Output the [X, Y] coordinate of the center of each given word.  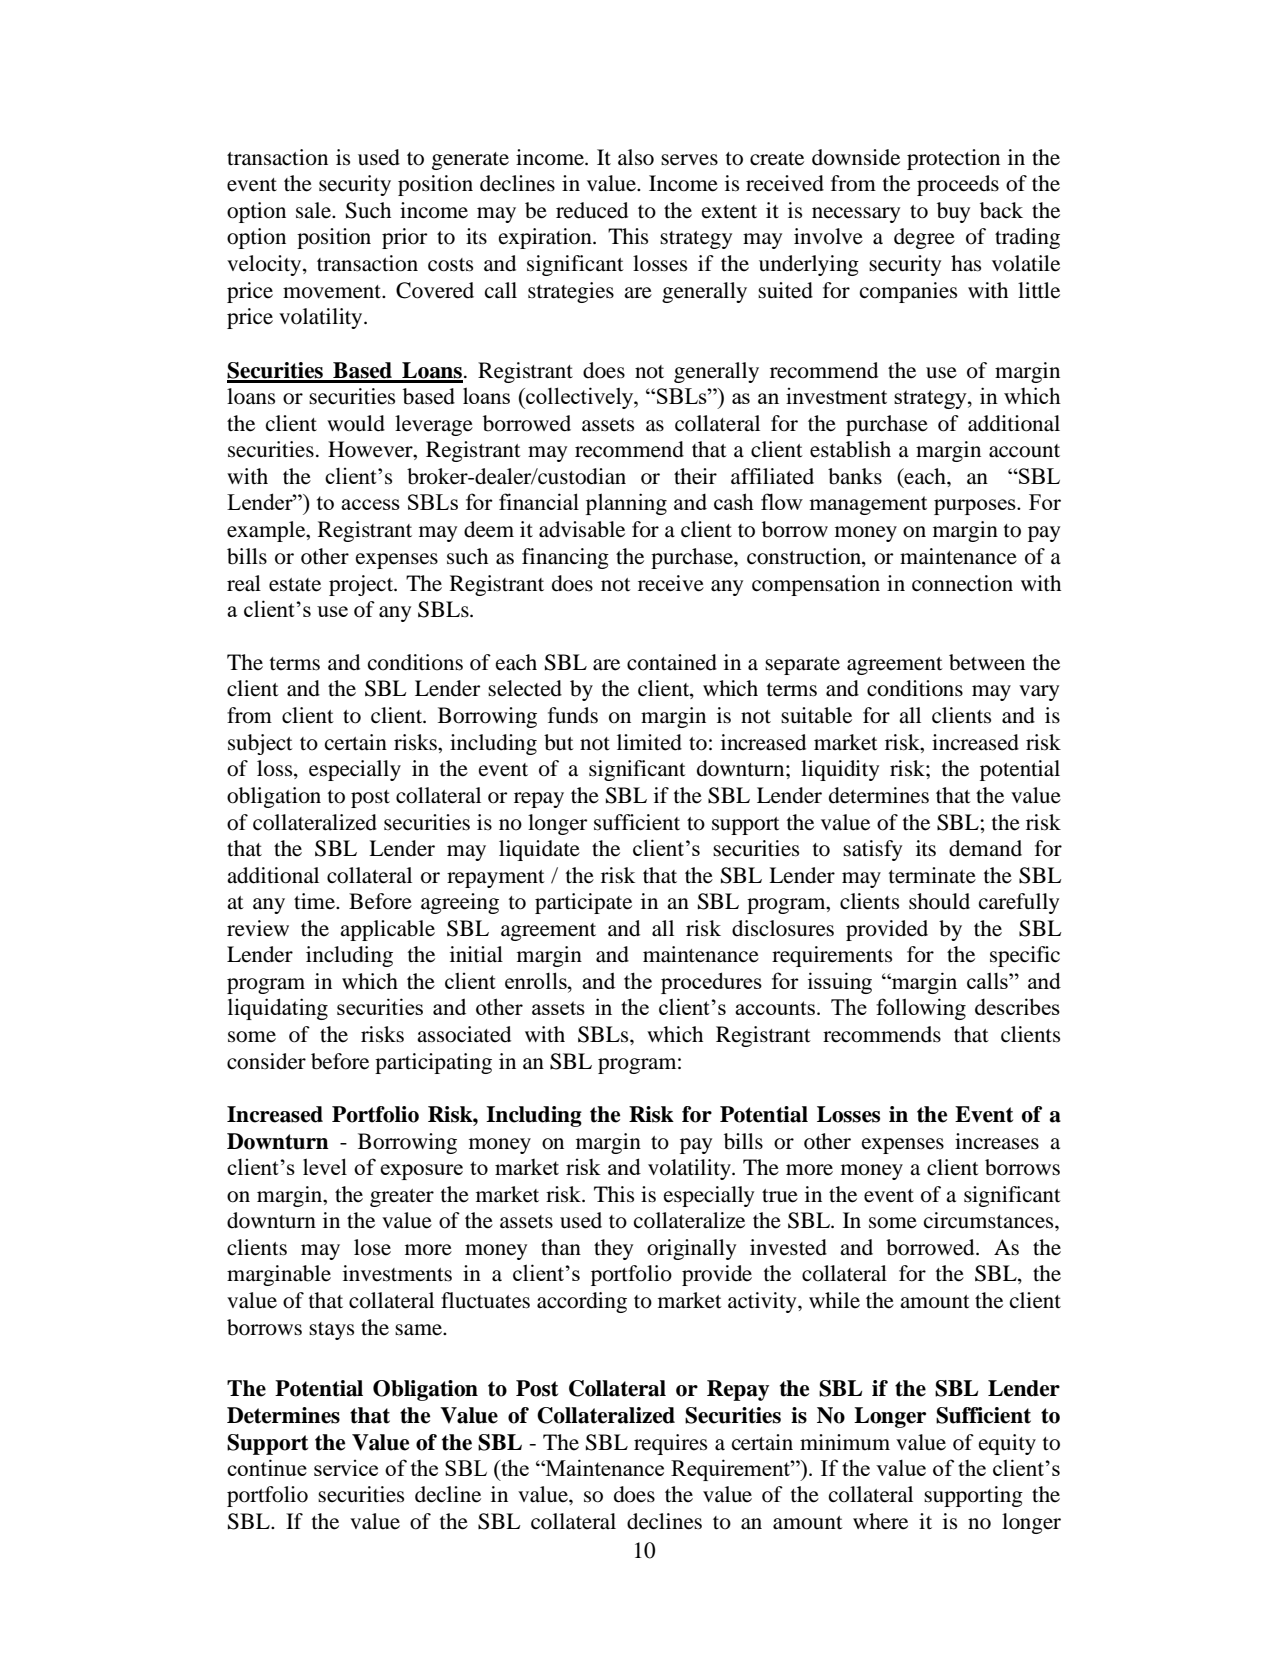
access [370, 504]
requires [670, 1444]
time [315, 901]
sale [314, 210]
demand [985, 848]
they [613, 1249]
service [346, 1468]
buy [953, 212]
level [325, 1166]
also [636, 157]
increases [997, 1141]
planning [626, 504]
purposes [976, 507]
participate [583, 903]
